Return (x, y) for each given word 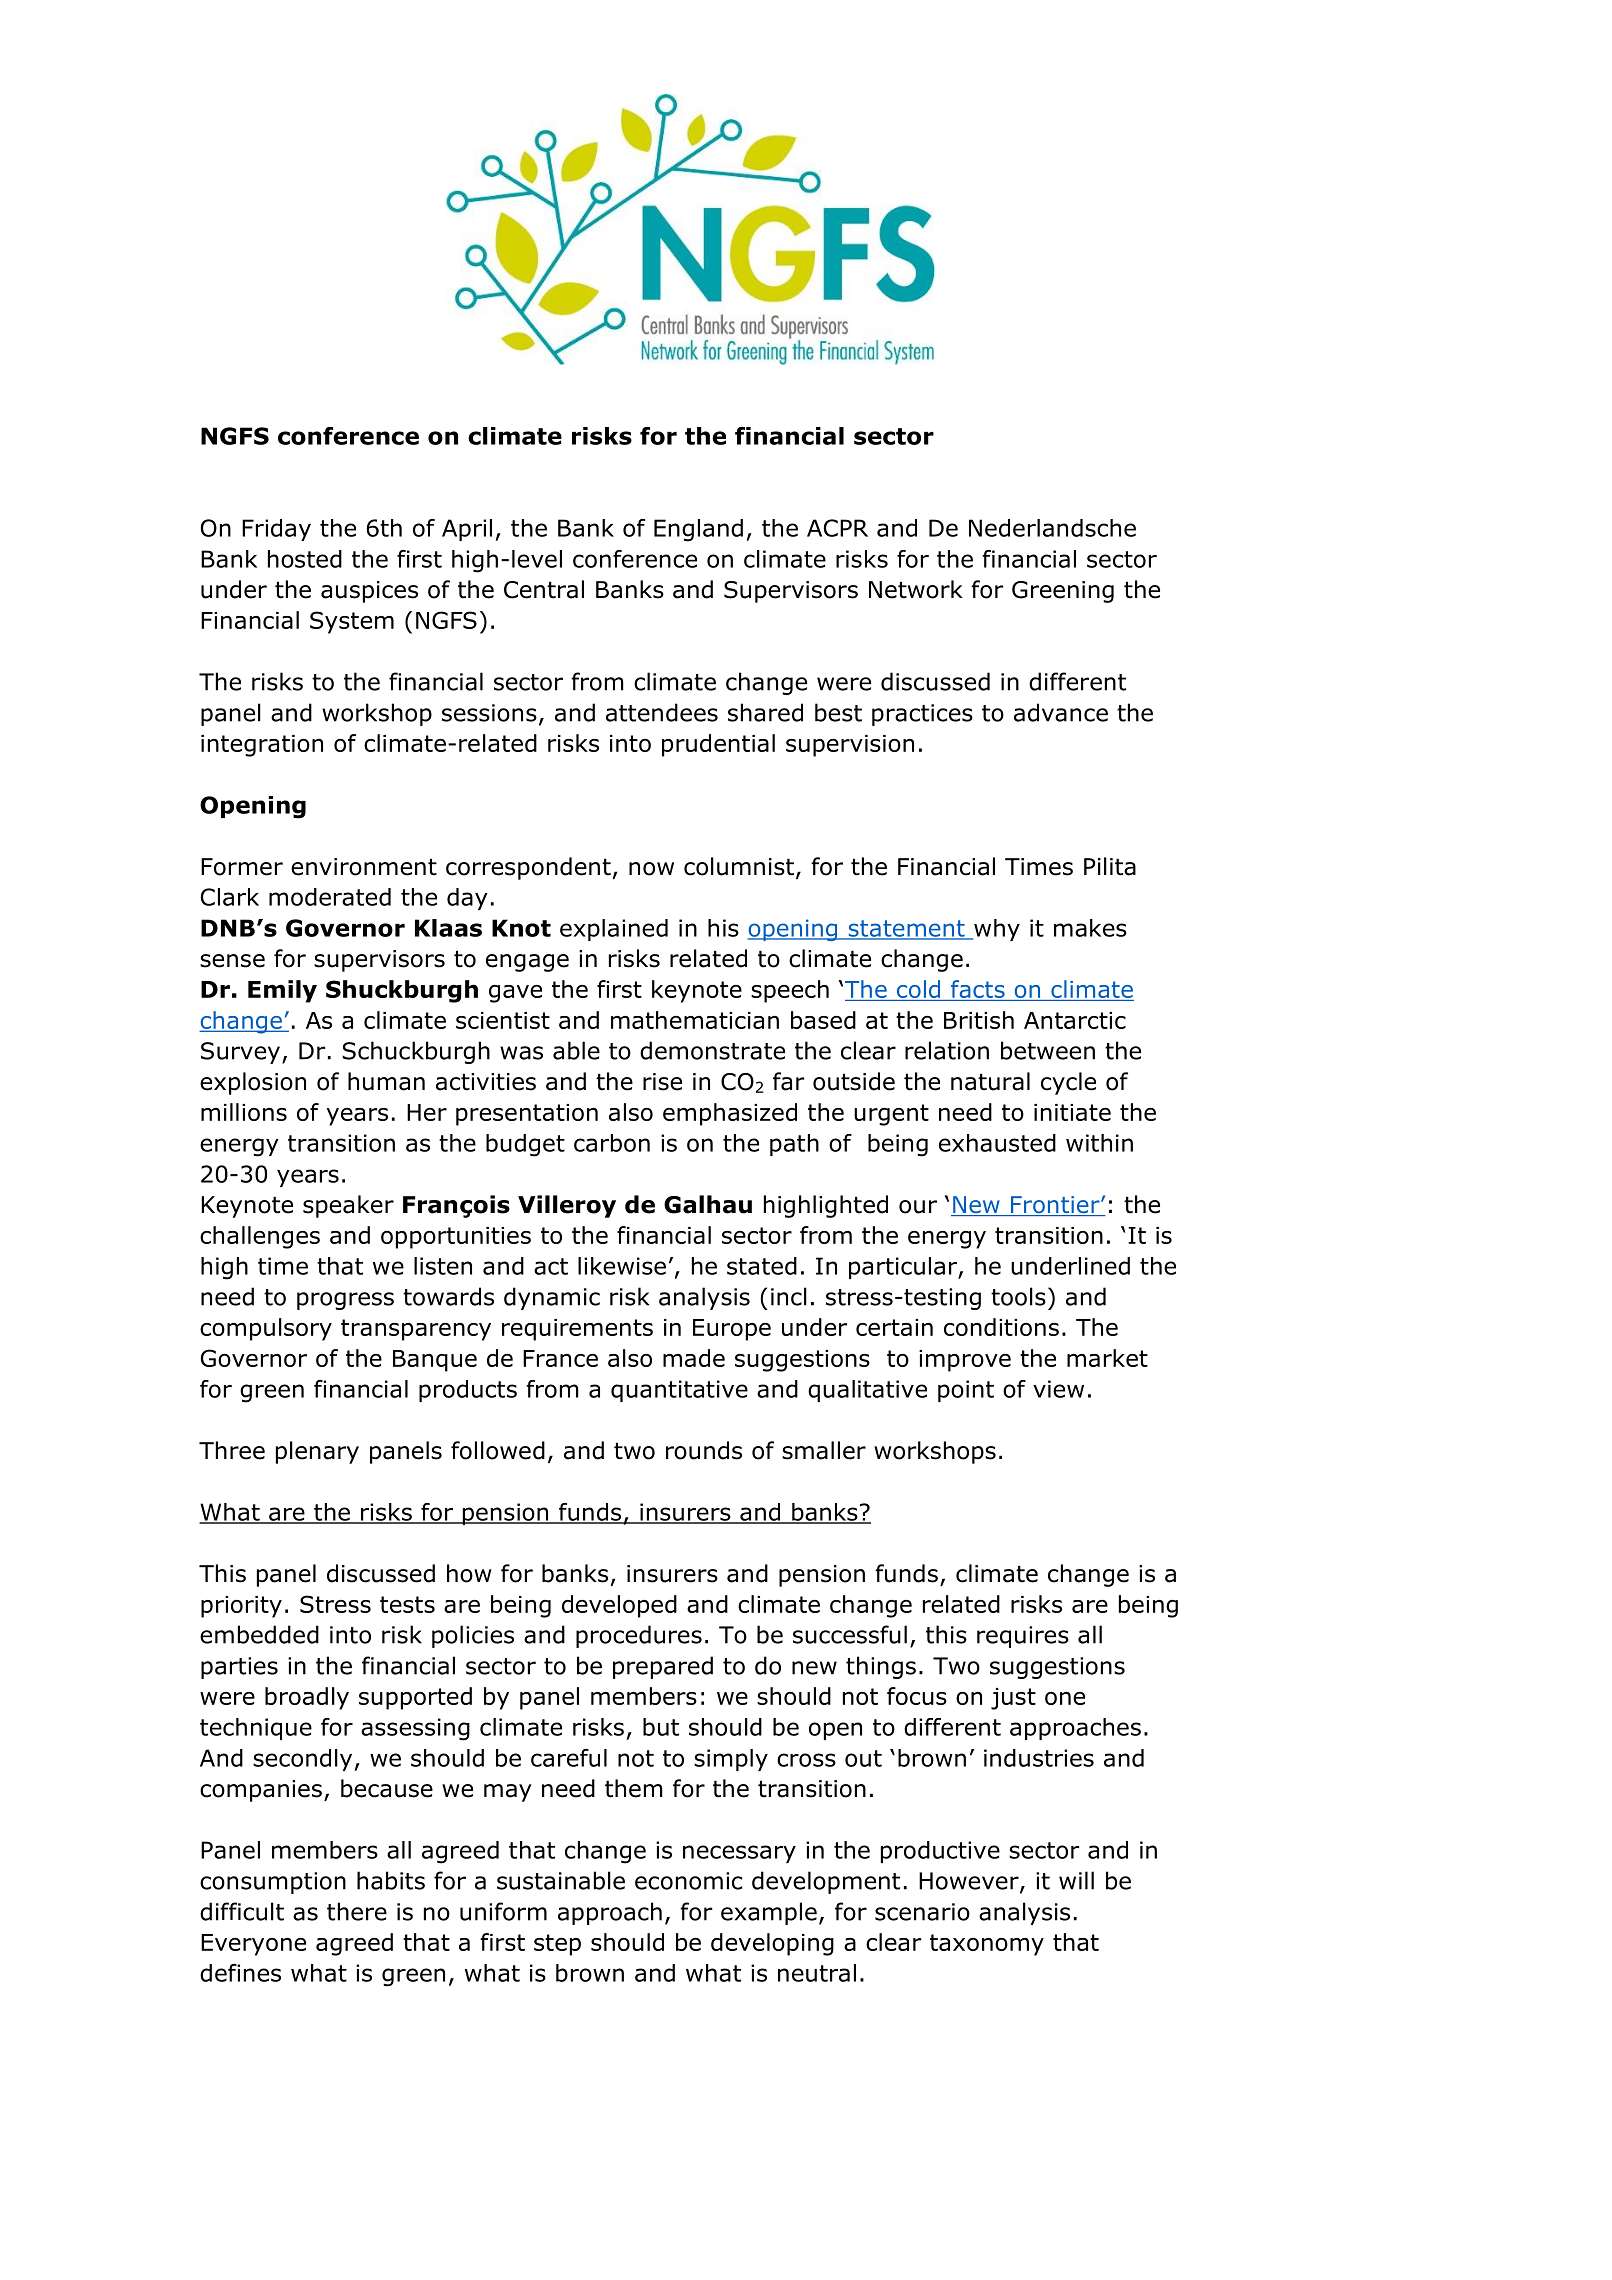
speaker (348, 1206)
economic (688, 1881)
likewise (622, 1266)
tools (1018, 1296)
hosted (305, 559)
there (357, 1911)
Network (916, 589)
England (698, 530)
